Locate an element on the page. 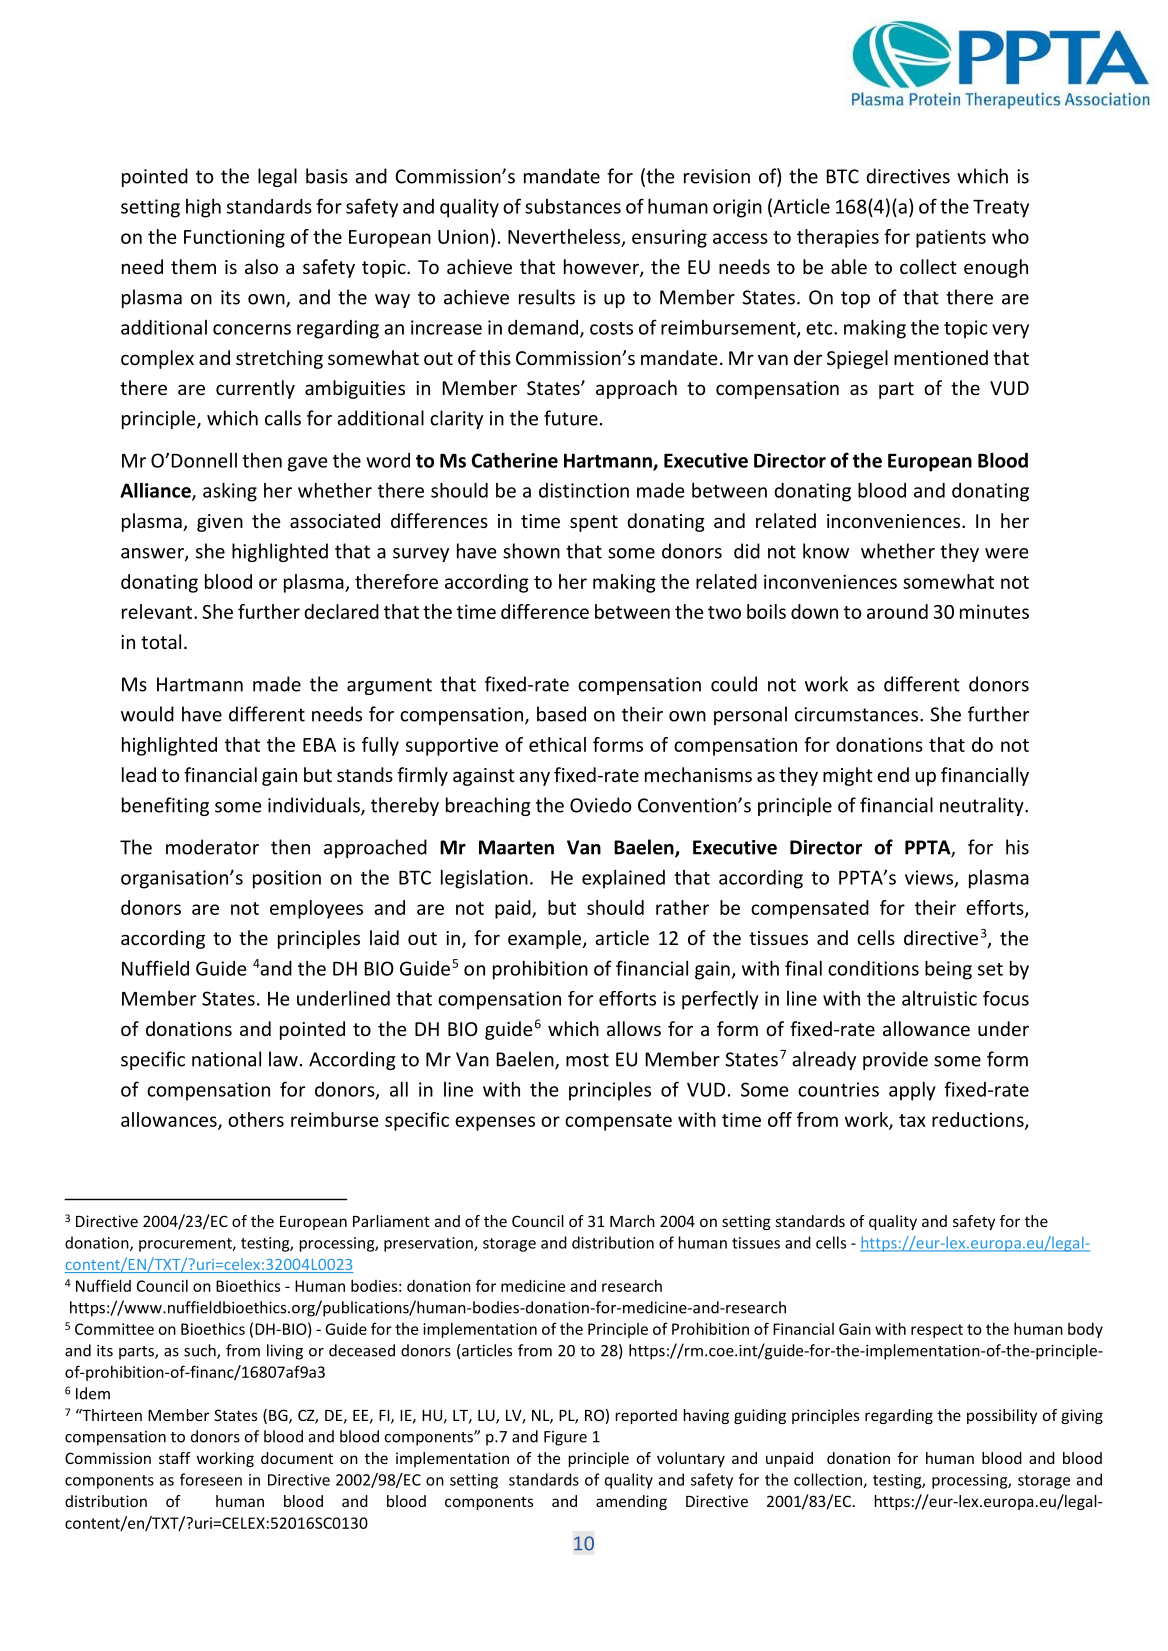 The width and height of the image is (1168, 1651). reductions is located at coordinates (979, 1120).
